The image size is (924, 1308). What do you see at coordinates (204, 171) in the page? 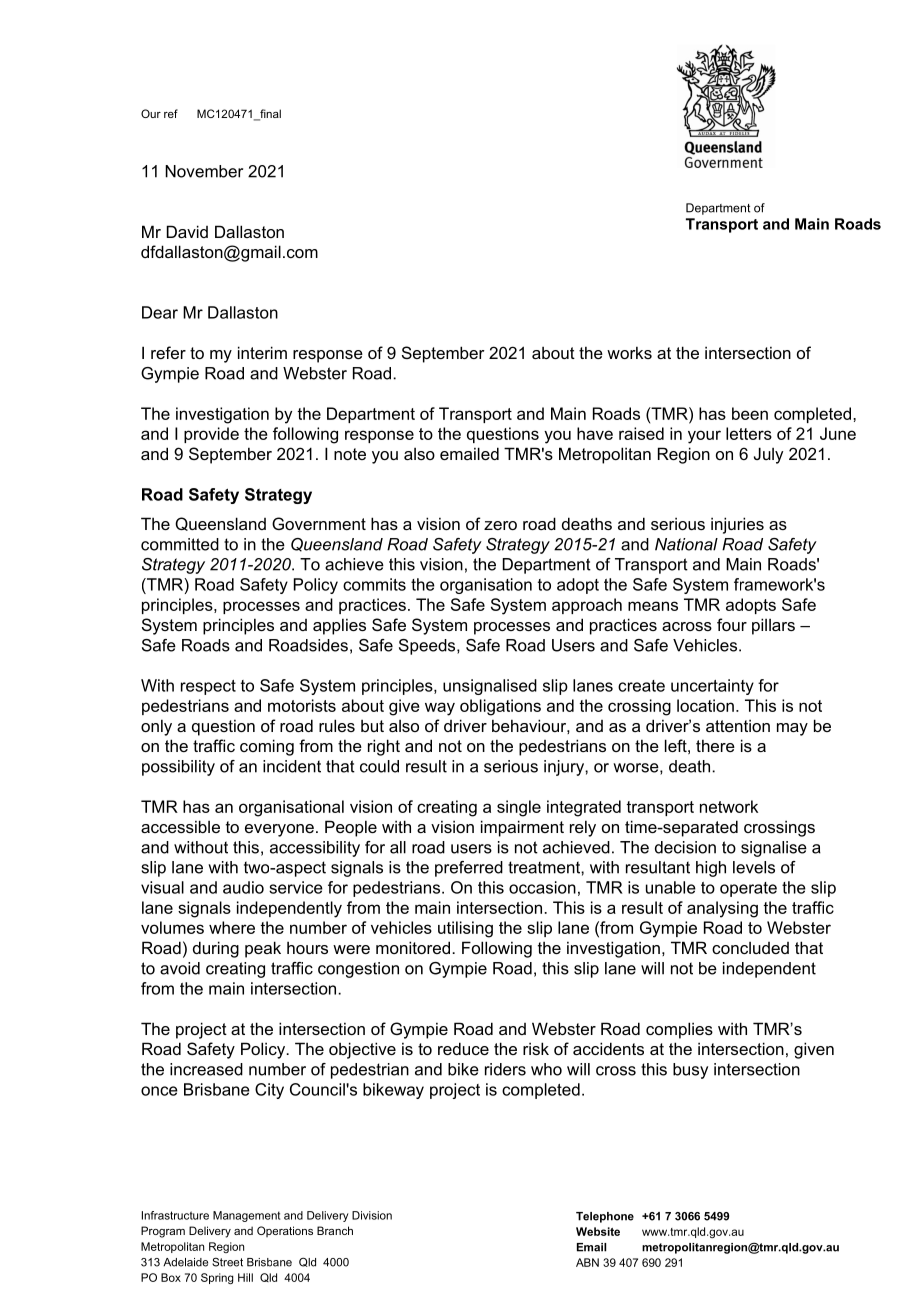
I see `November` at bounding box center [204, 171].
